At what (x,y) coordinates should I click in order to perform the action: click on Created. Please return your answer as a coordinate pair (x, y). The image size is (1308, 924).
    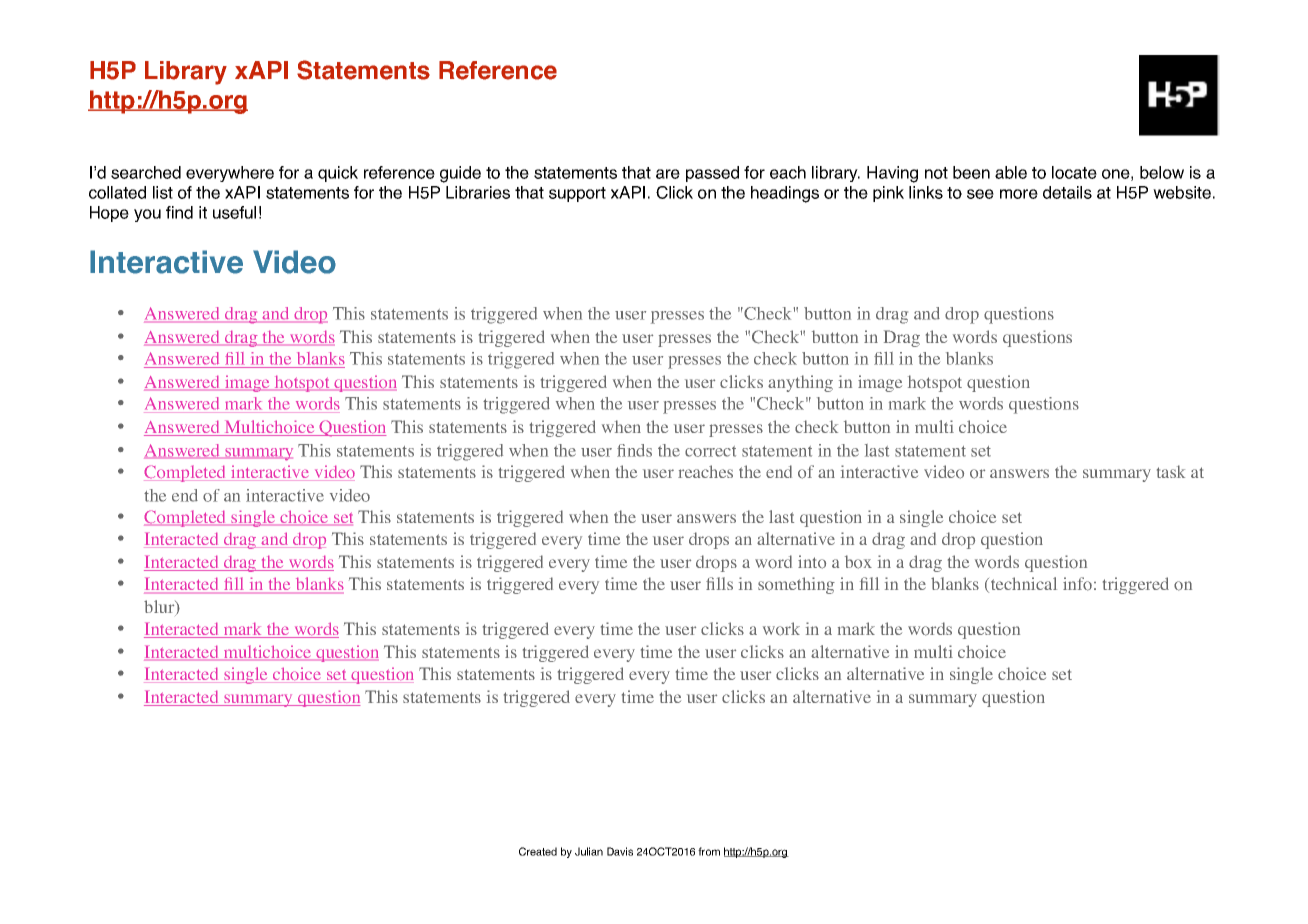
    Looking at the image, I should click on (538, 851).
